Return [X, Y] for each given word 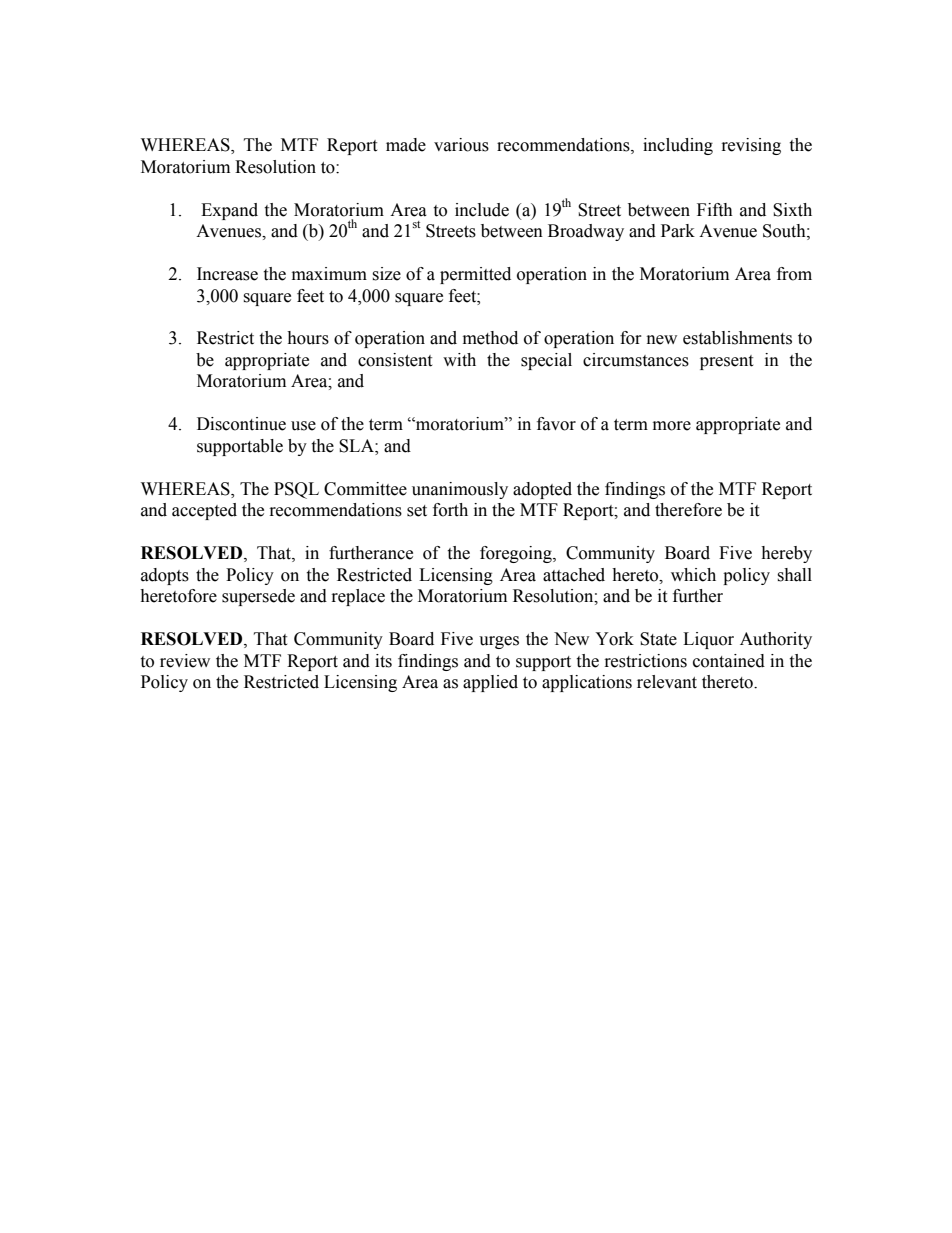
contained [729, 661]
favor [556, 424]
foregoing [517, 554]
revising [751, 146]
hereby [786, 554]
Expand [229, 211]
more [672, 426]
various [461, 145]
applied [490, 683]
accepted [204, 511]
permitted [475, 275]
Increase [227, 274]
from [794, 274]
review [185, 661]
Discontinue [241, 424]
